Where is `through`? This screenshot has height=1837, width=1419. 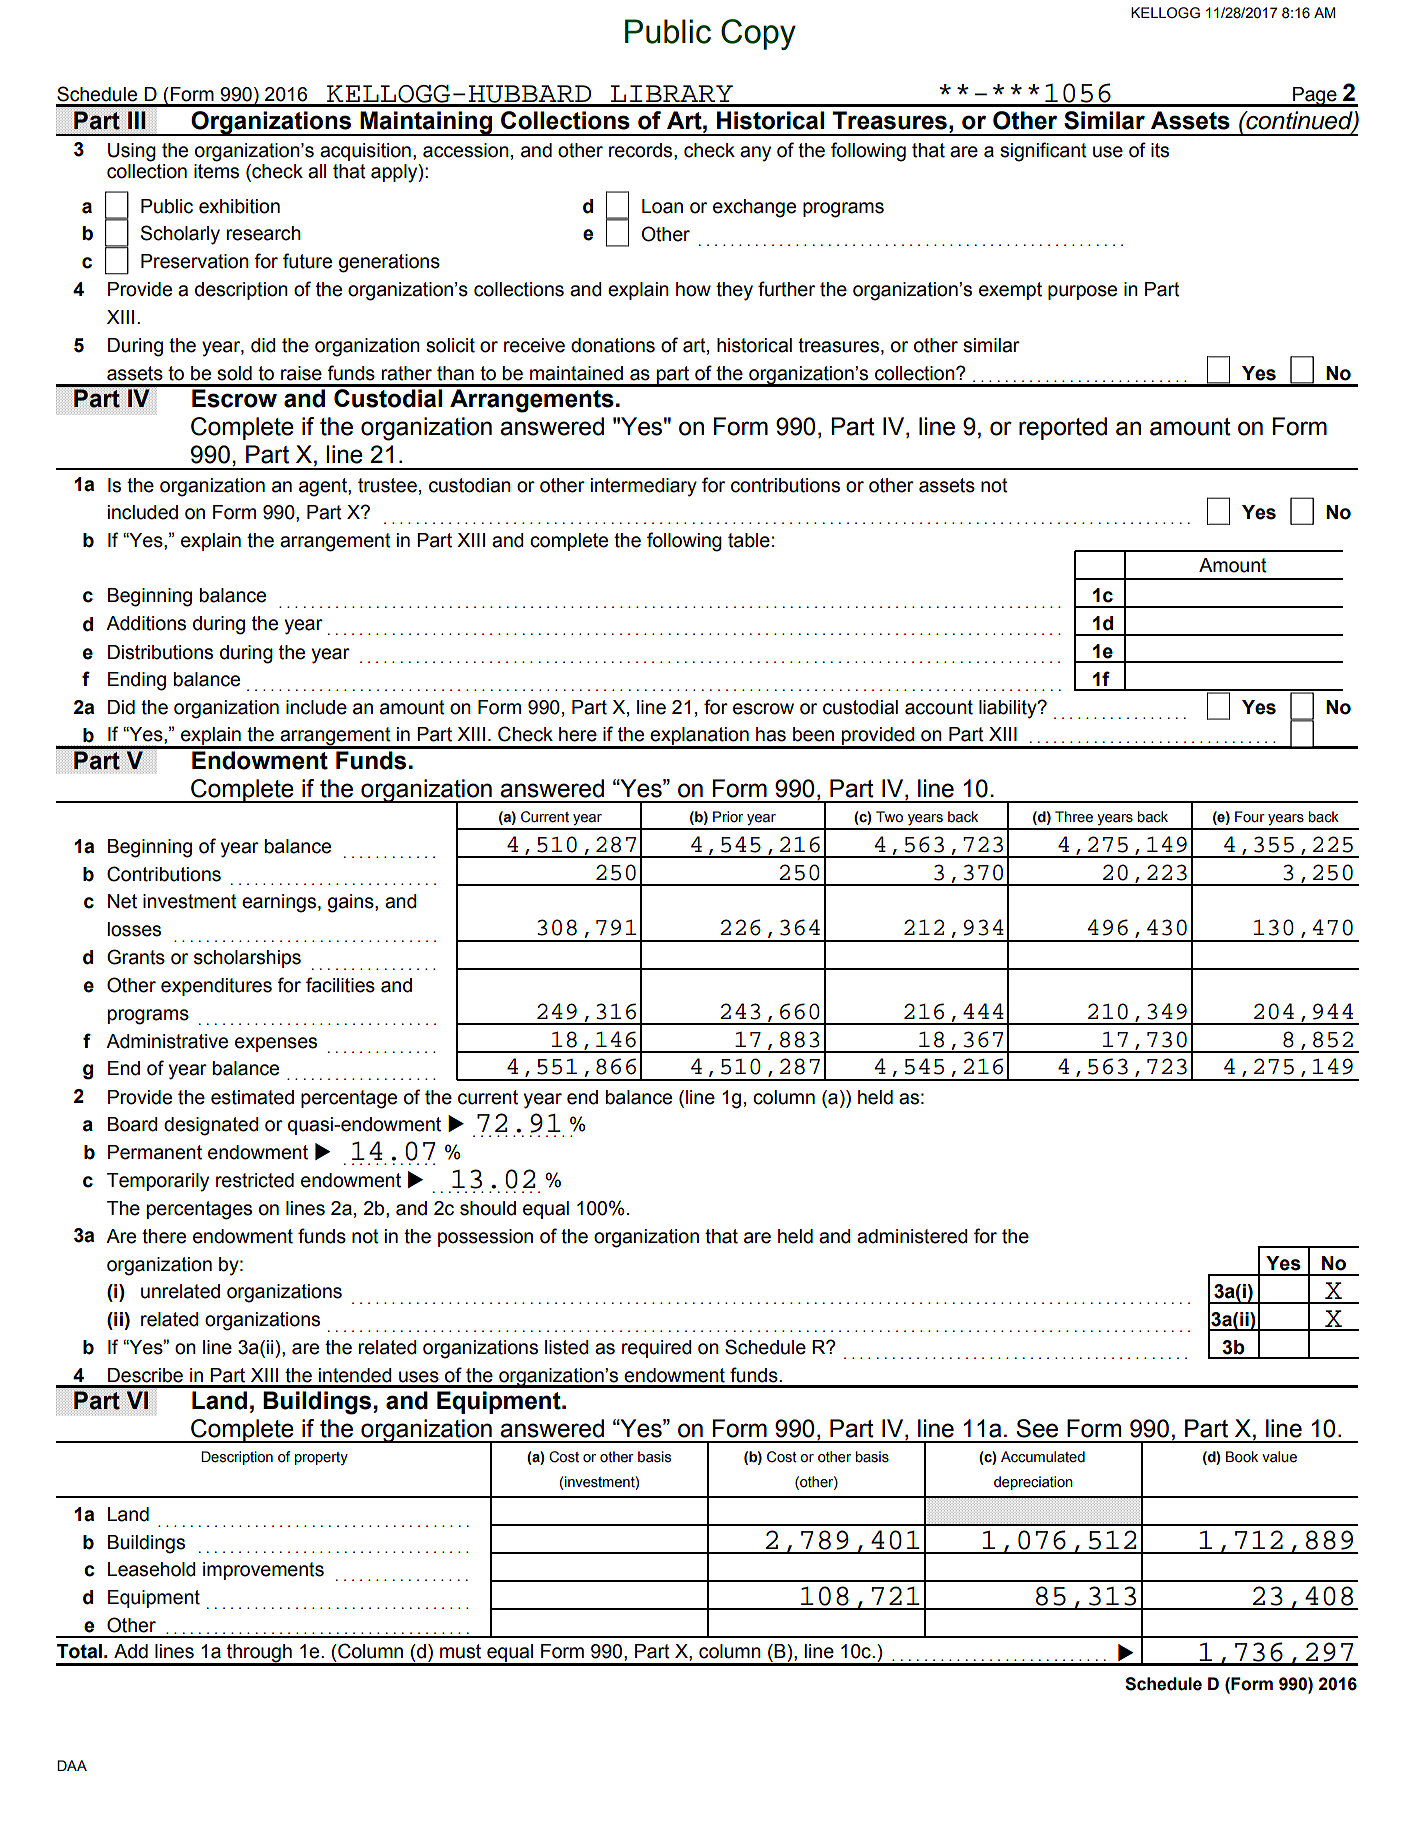
through is located at coordinates (259, 1654).
